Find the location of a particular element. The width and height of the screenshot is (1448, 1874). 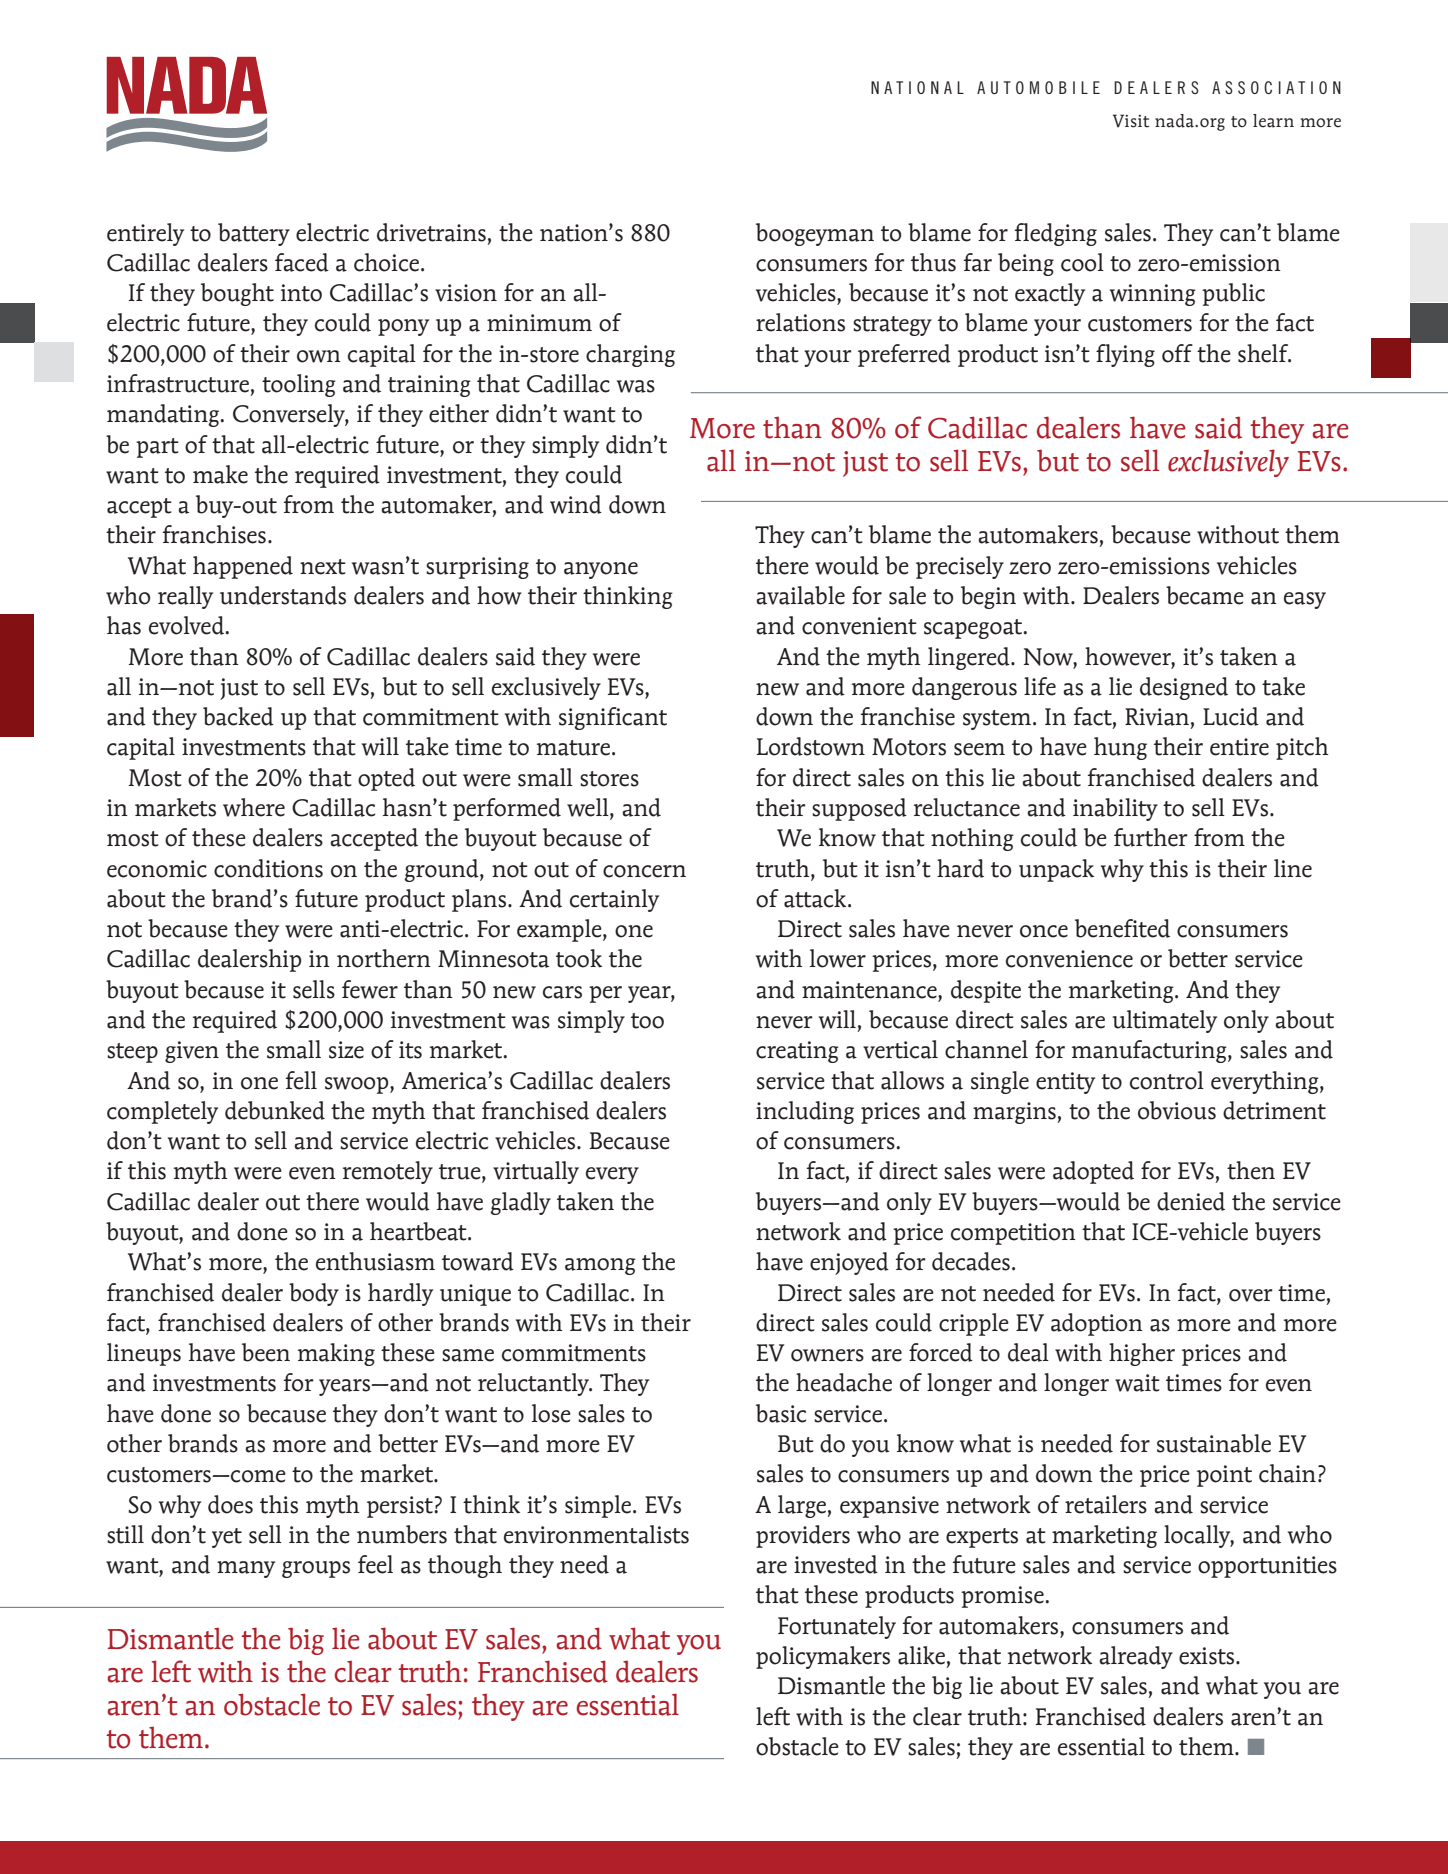

attack is located at coordinates (816, 898).
